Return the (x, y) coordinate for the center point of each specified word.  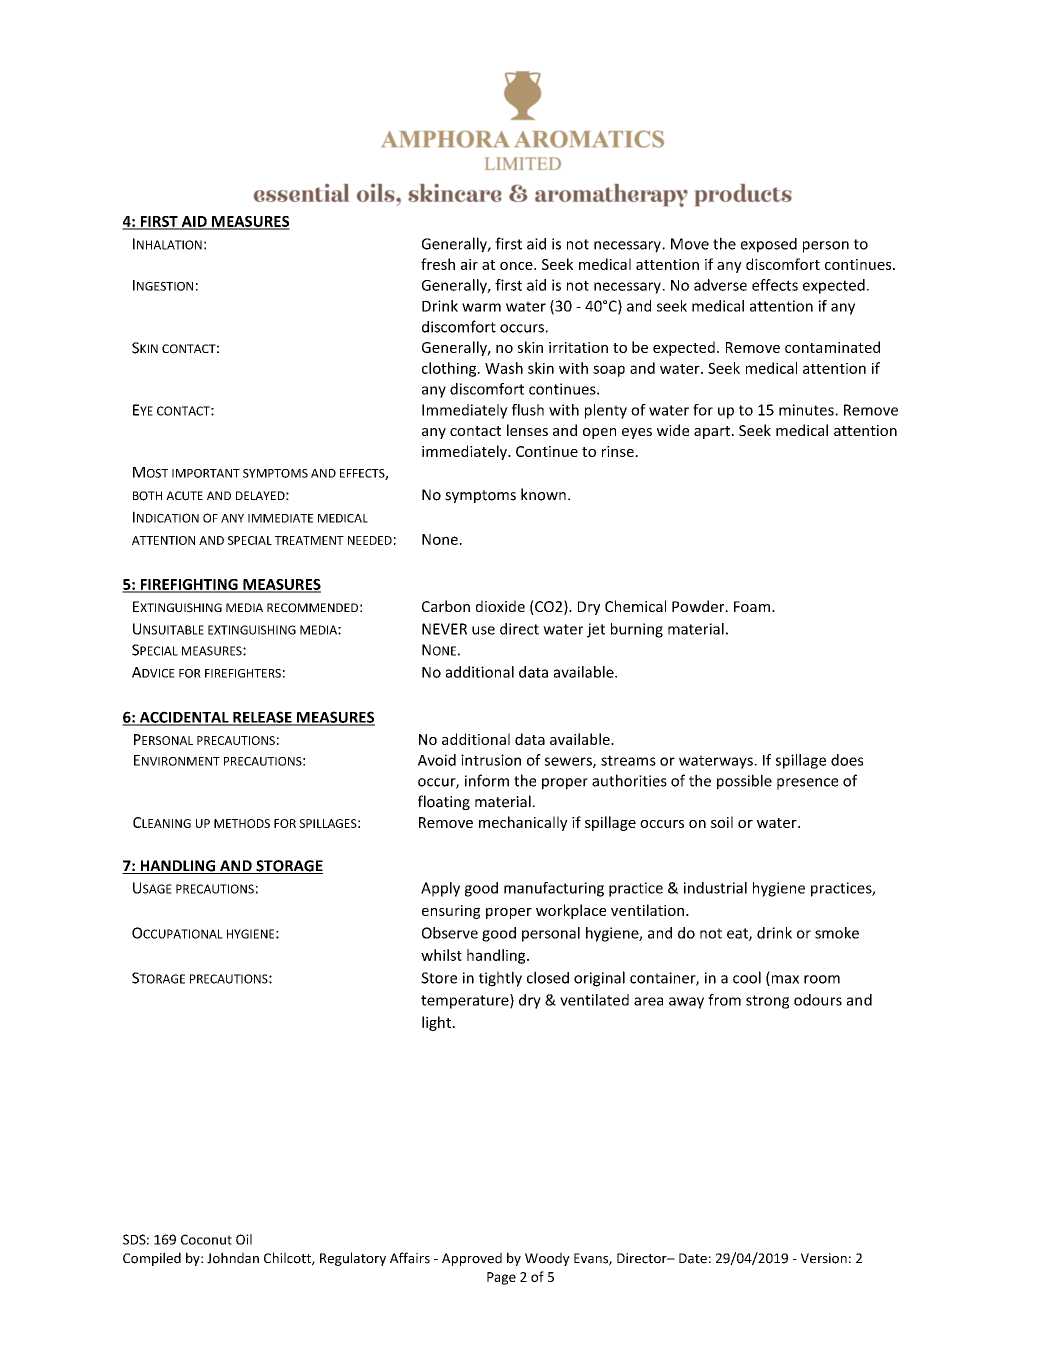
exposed (769, 245)
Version (824, 1258)
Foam (753, 606)
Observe (450, 933)
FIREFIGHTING (189, 585)
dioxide (500, 606)
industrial (715, 888)
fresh (438, 264)
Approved (472, 1259)
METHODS (242, 823)
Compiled (152, 1259)
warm (481, 307)
